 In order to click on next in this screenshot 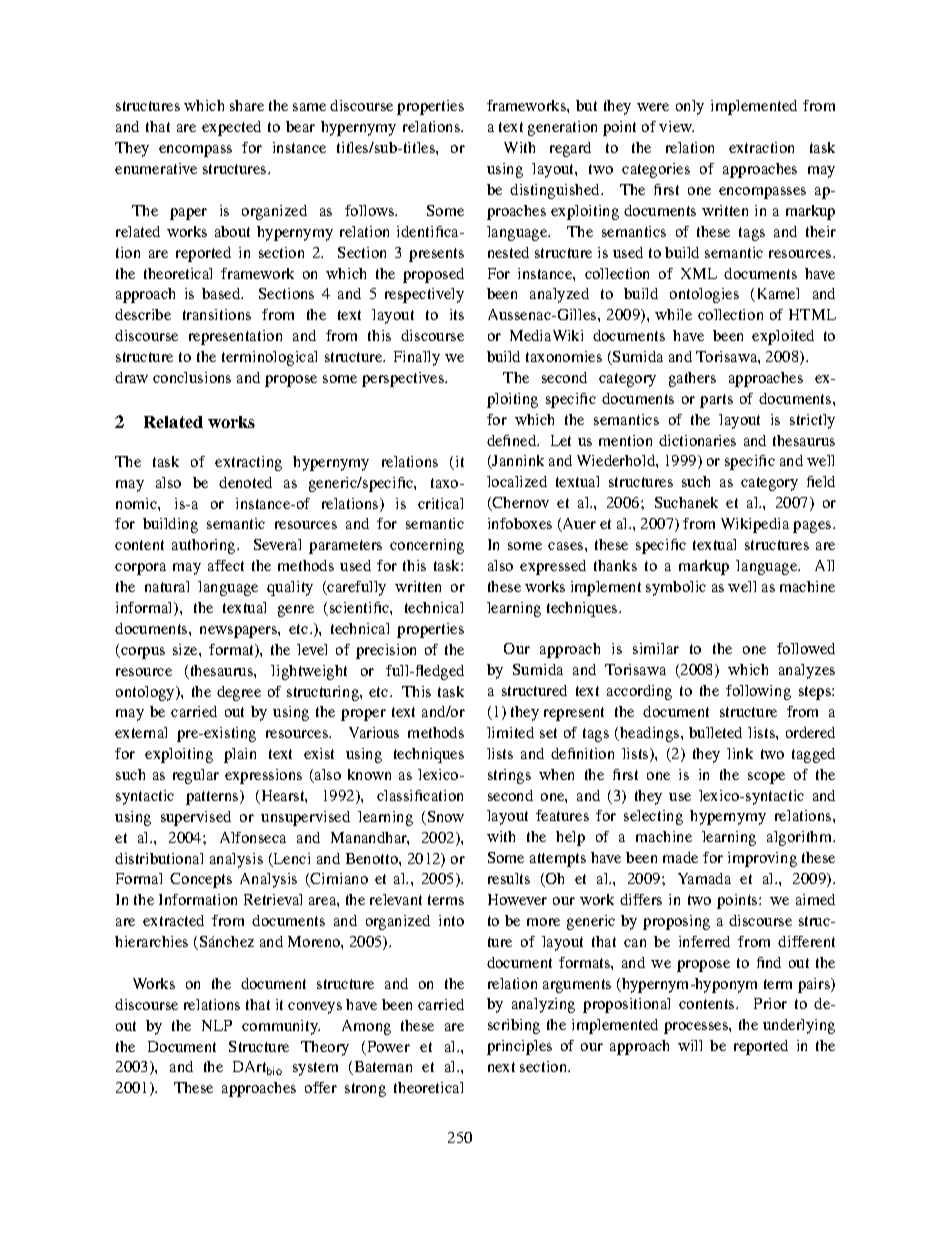, I will do `click(501, 1067)`.
